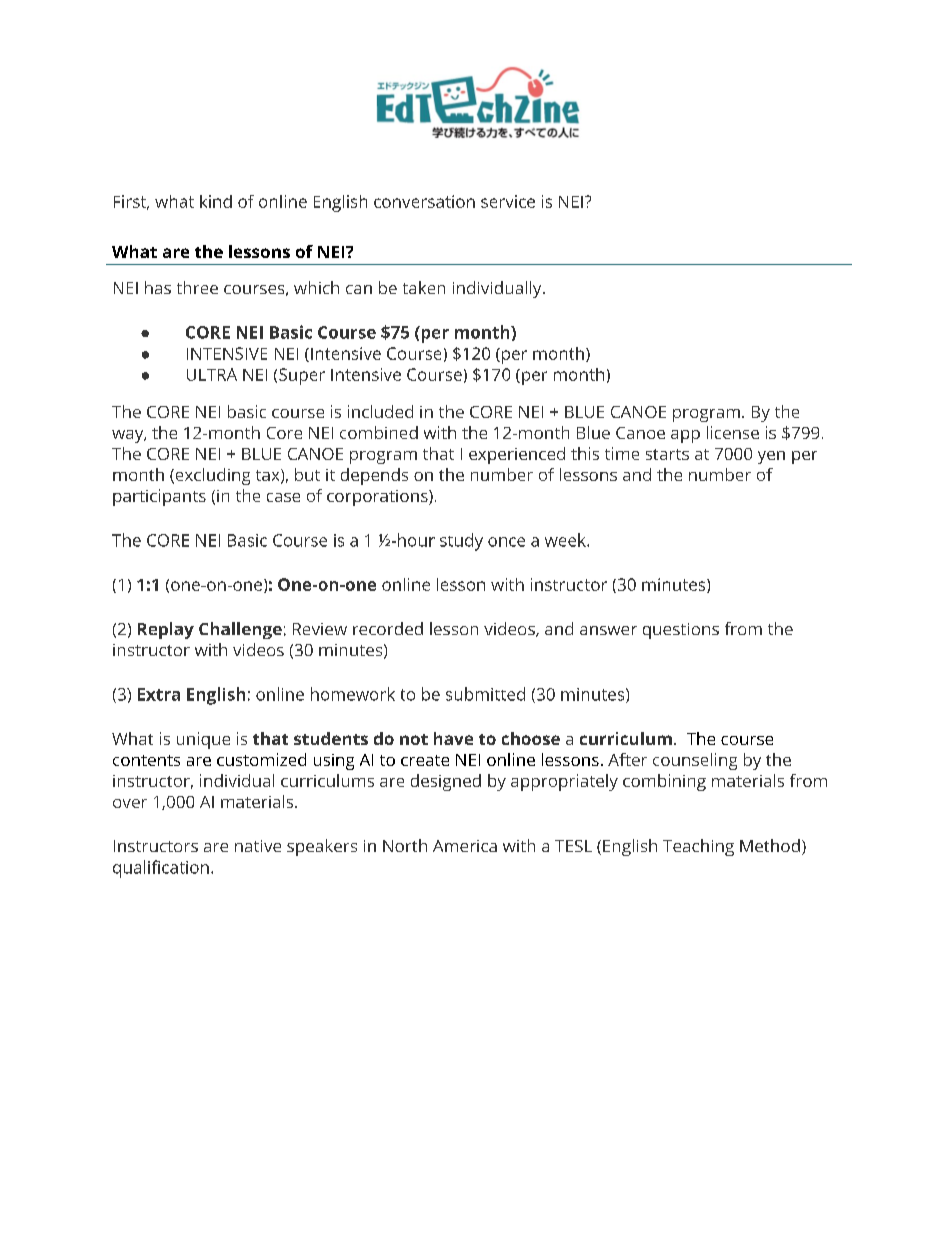 Image resolution: width=952 pixels, height=1233 pixels. What do you see at coordinates (211, 476) in the image?
I see `excluding` at bounding box center [211, 476].
